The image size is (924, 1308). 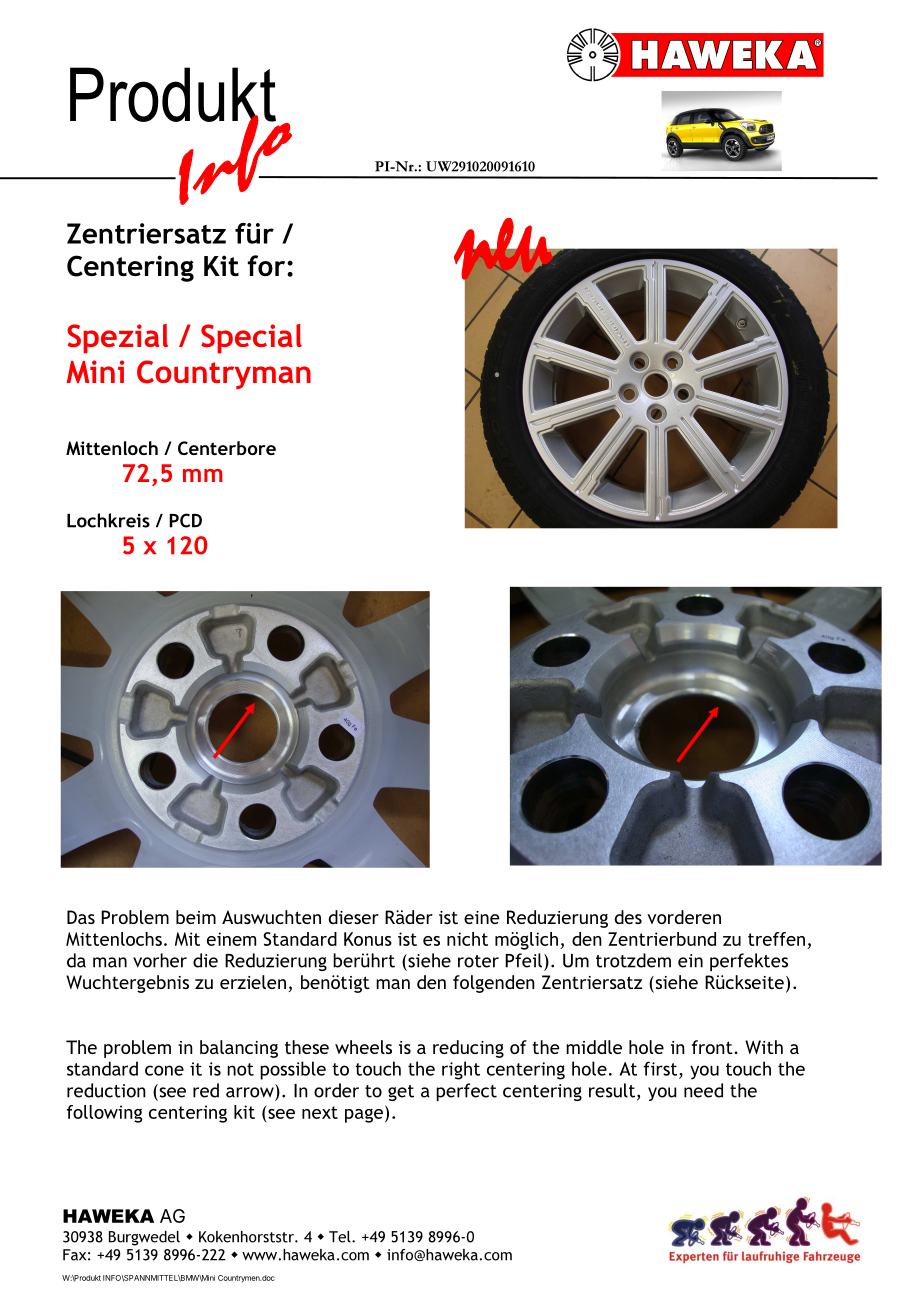 What do you see at coordinates (164, 1070) in the screenshot?
I see `cone` at bounding box center [164, 1070].
